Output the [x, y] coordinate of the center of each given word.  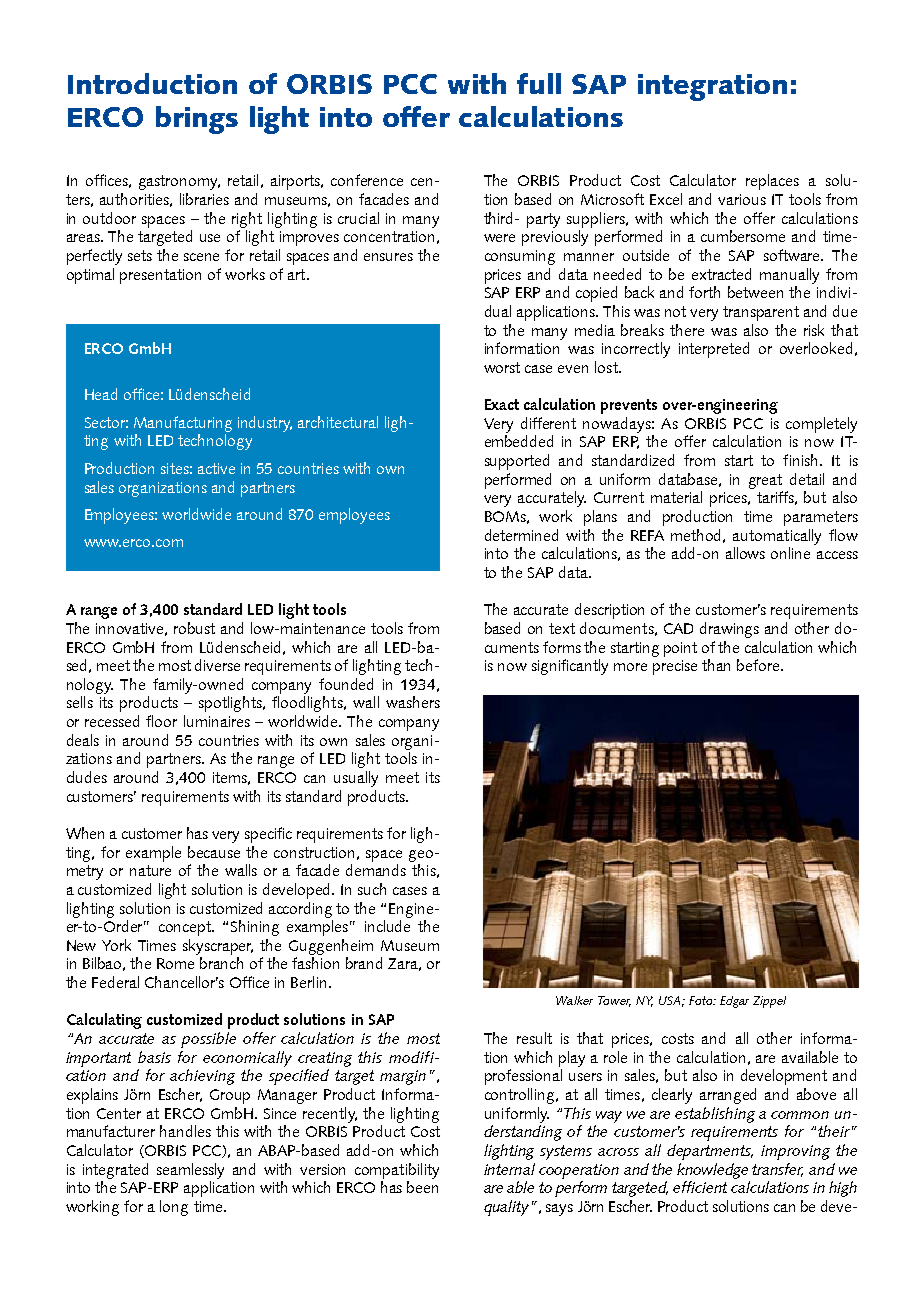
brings [197, 120]
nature [150, 870]
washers [413, 702]
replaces [772, 182]
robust [194, 628]
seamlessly [190, 1171]
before [759, 665]
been [422, 1187]
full [539, 83]
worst [502, 367]
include [387, 926]
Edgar [734, 1002]
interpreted [714, 350]
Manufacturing [183, 424]
